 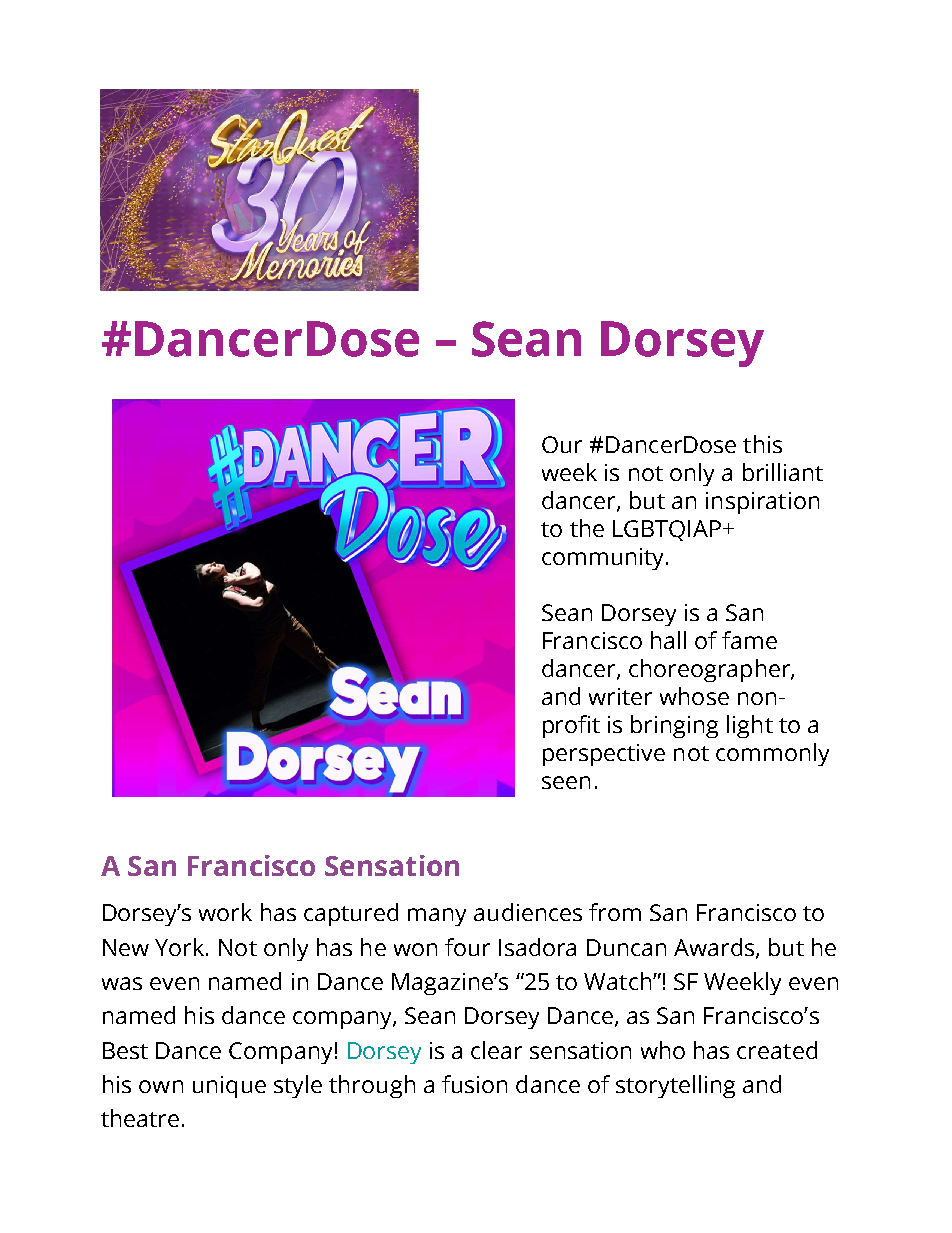 I want to click on writer, so click(x=620, y=696).
